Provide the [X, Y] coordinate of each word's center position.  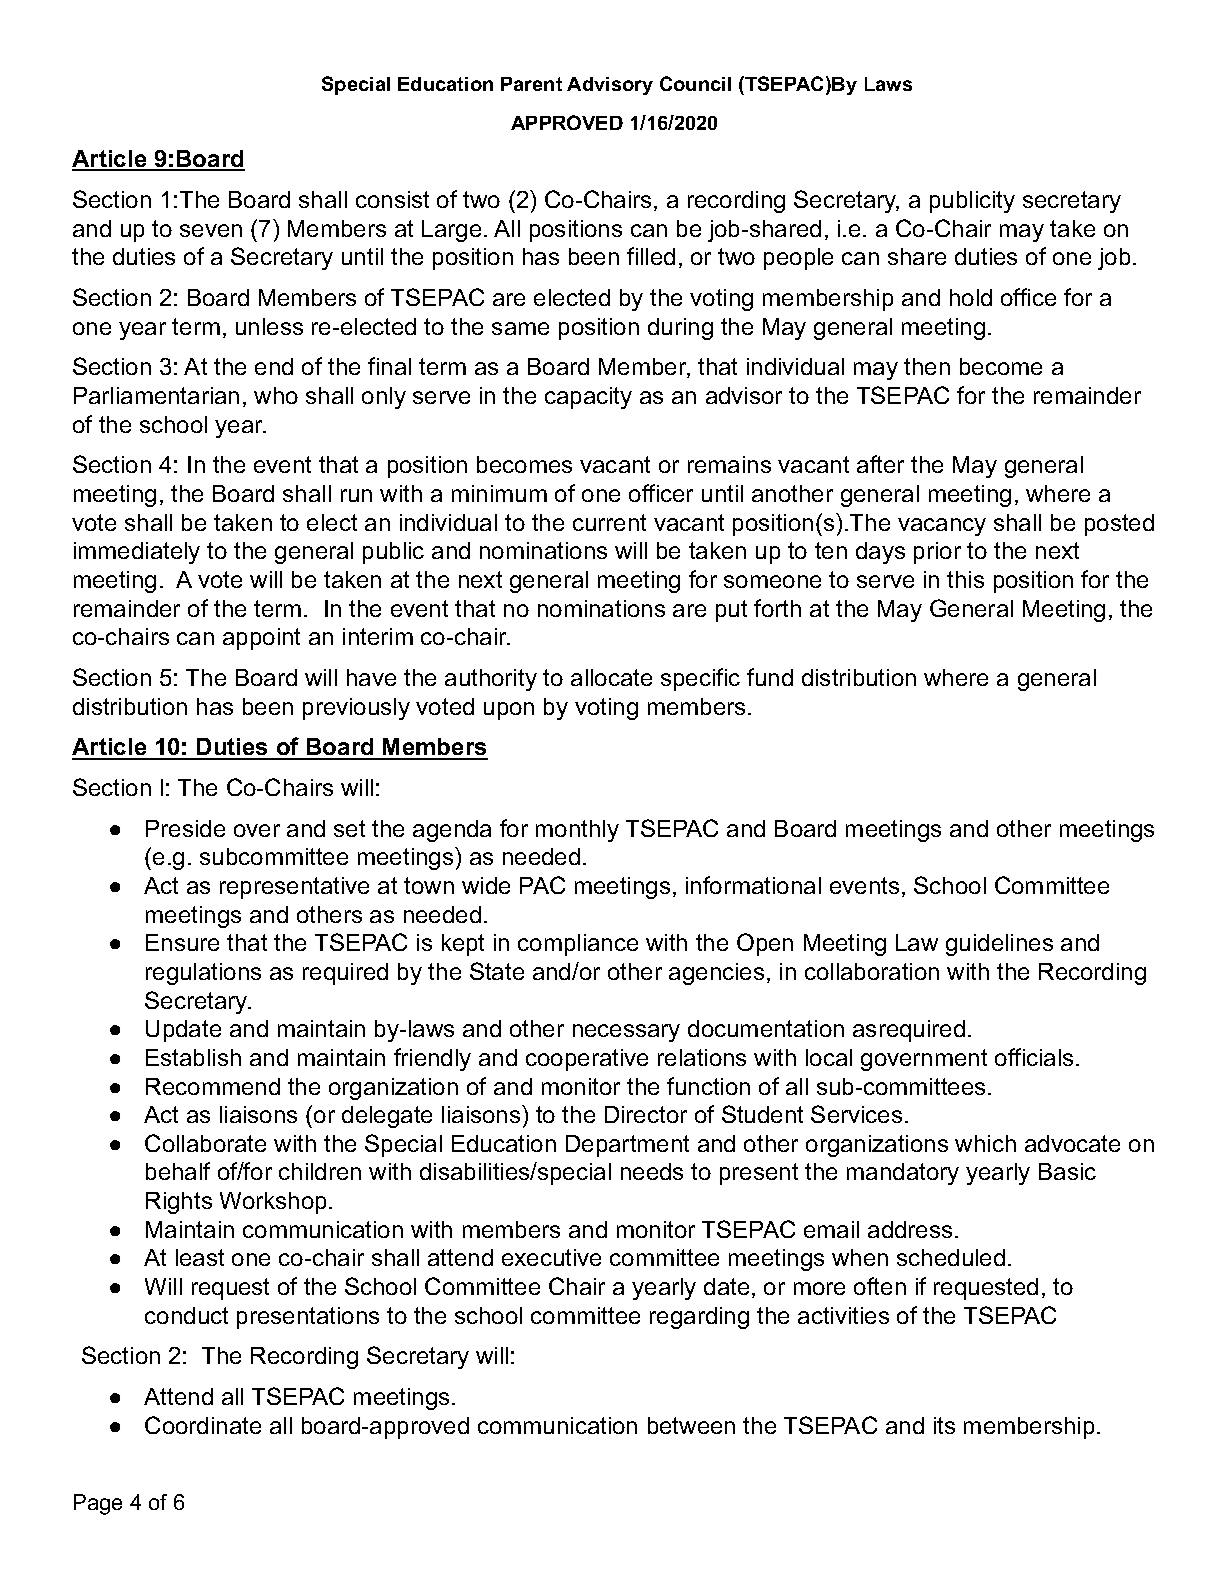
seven [211, 230]
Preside [185, 828]
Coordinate [203, 1425]
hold [971, 297]
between [691, 1425]
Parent [531, 84]
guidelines [999, 945]
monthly [577, 831]
